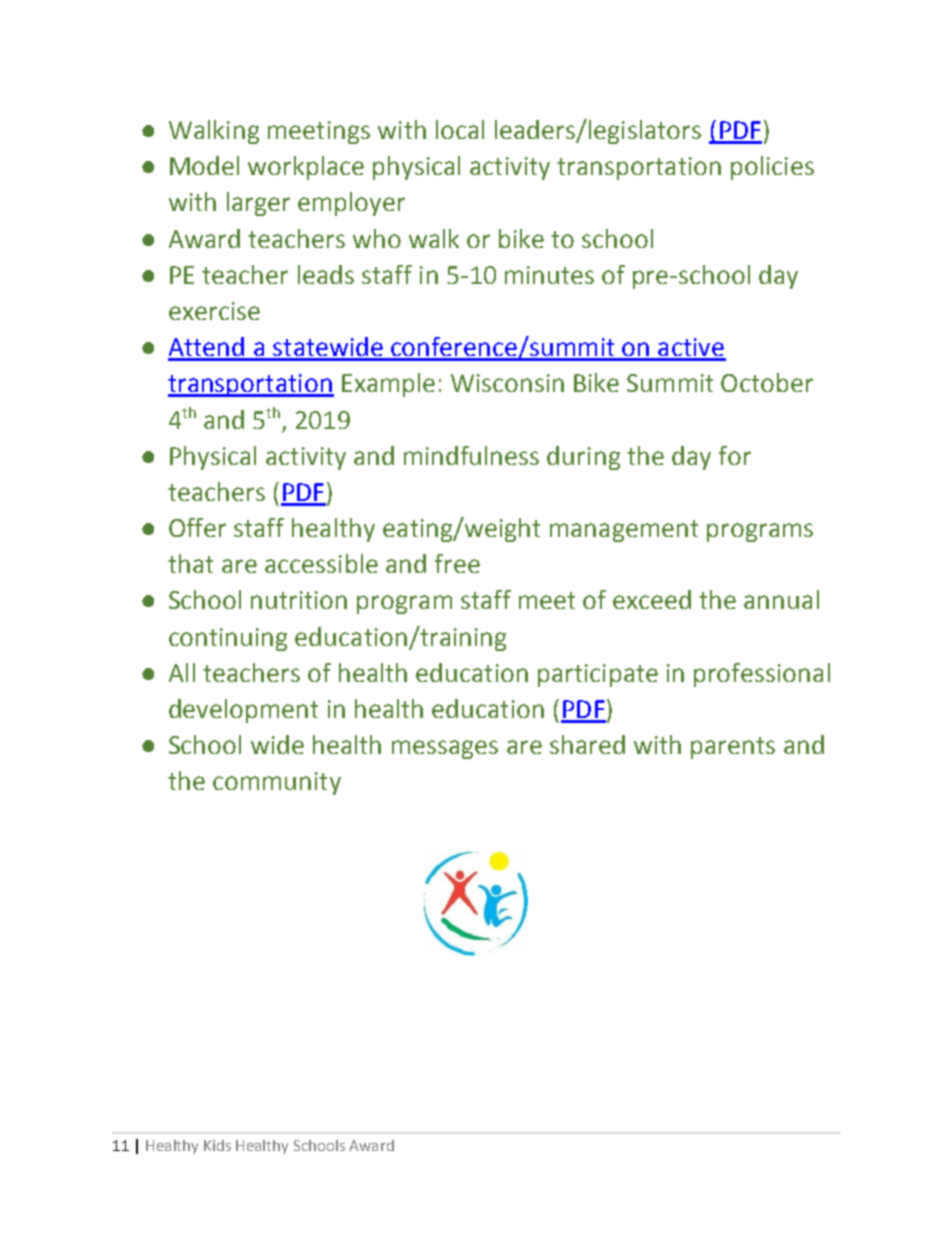 The image size is (952, 1233). What do you see at coordinates (767, 382) in the image?
I see `October` at bounding box center [767, 382].
